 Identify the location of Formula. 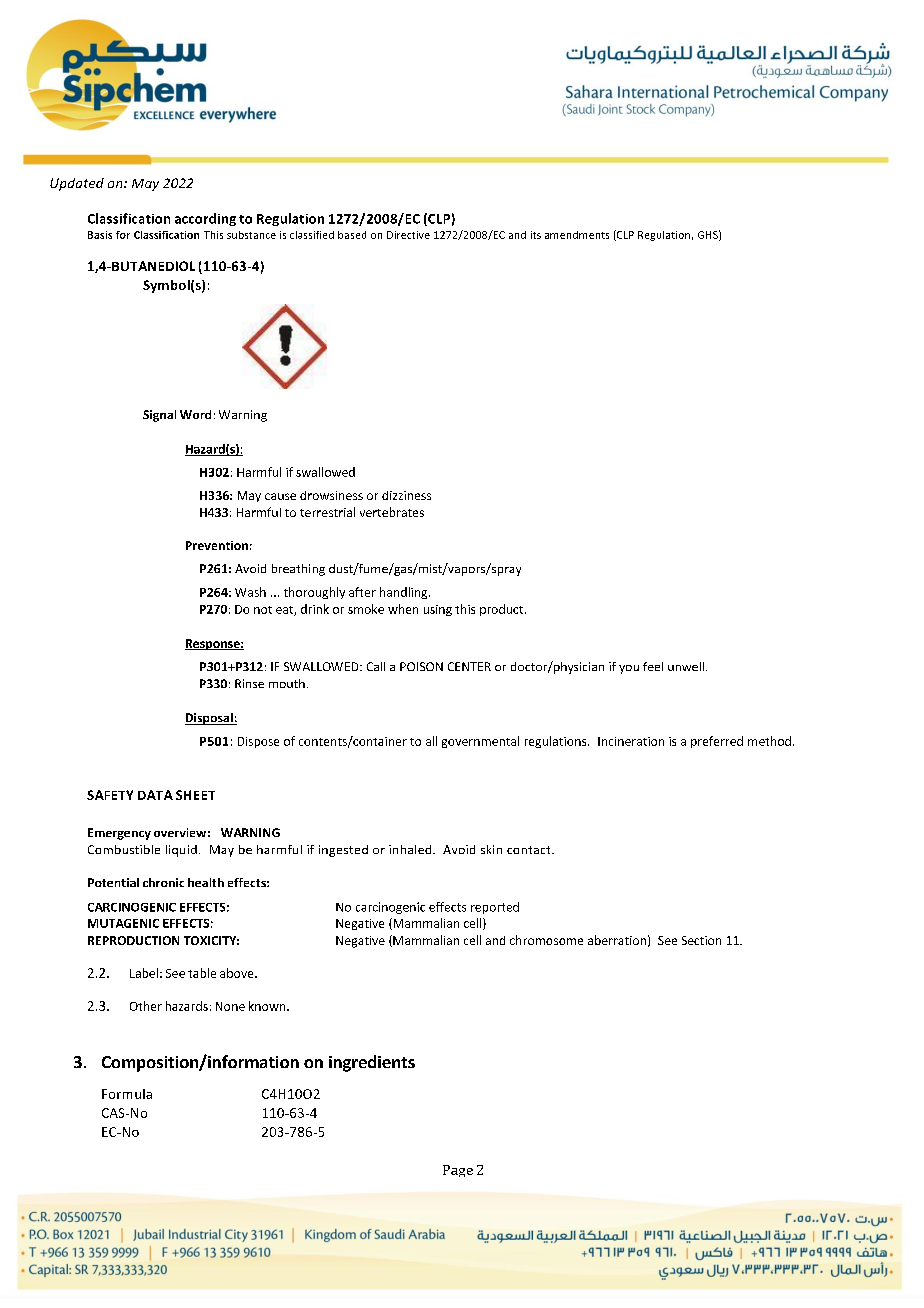
(127, 1094).
